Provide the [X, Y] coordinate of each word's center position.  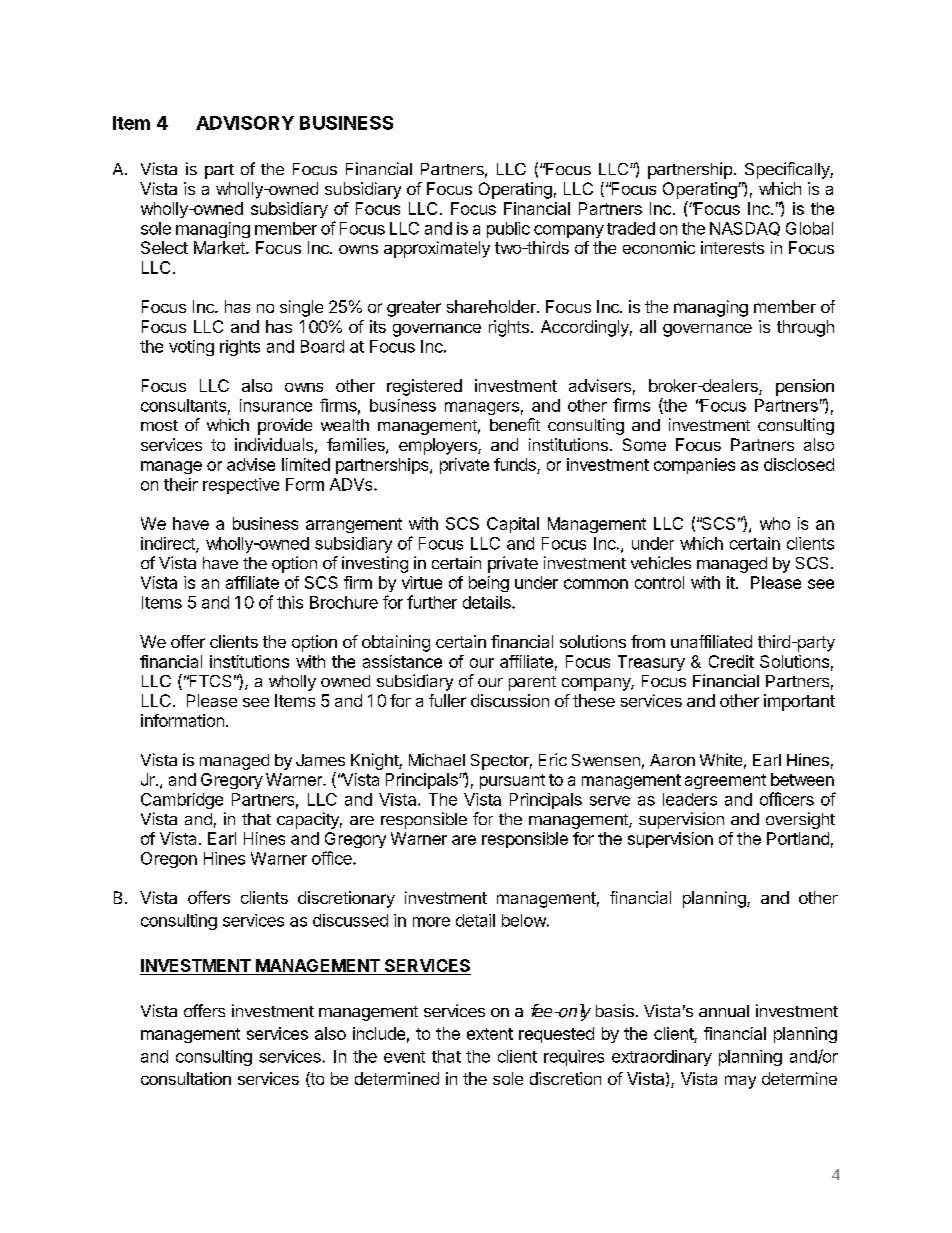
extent [490, 1034]
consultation [186, 1078]
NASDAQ [745, 229]
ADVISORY [245, 123]
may [740, 1082]
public [508, 230]
